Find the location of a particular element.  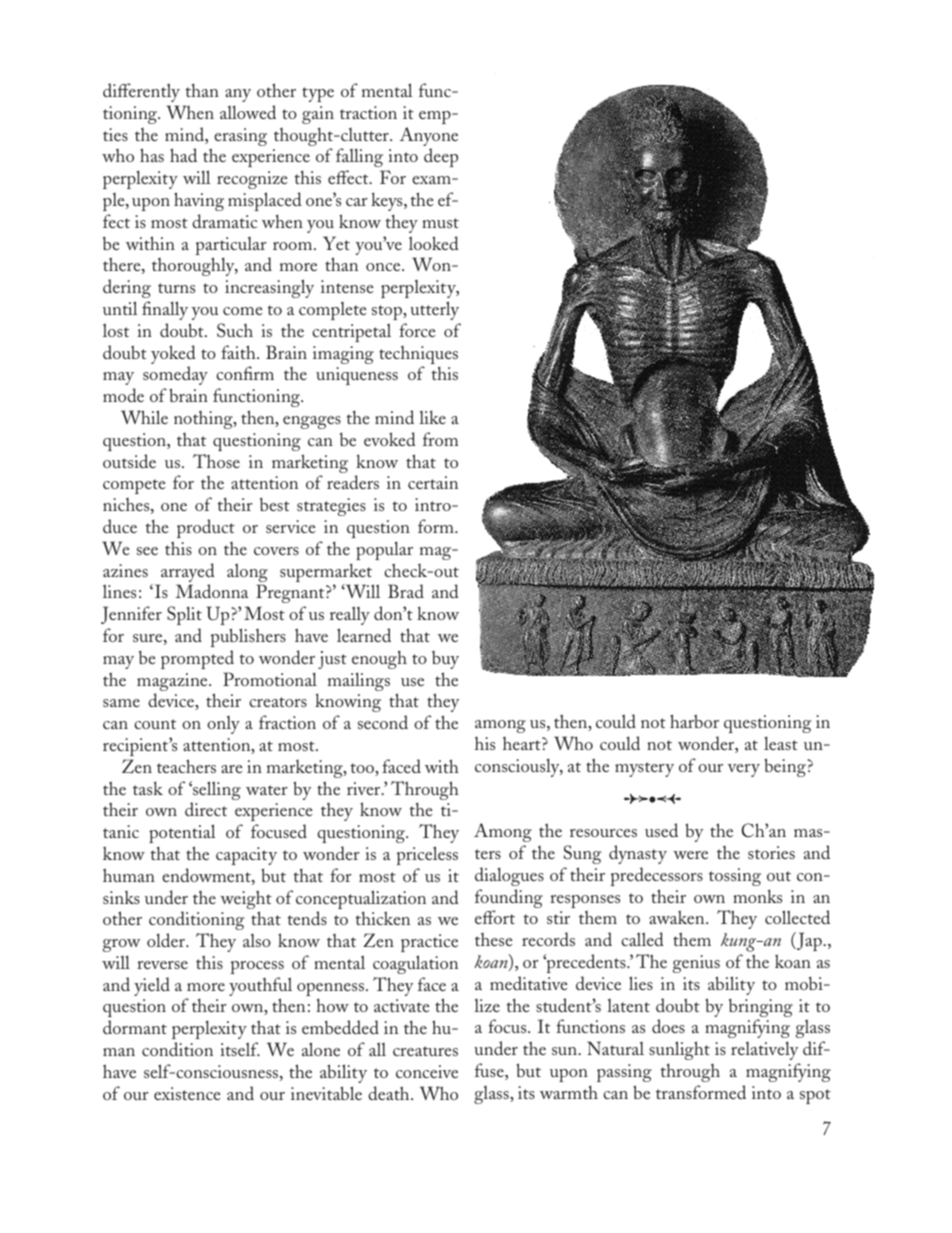

deep is located at coordinates (441, 157).
